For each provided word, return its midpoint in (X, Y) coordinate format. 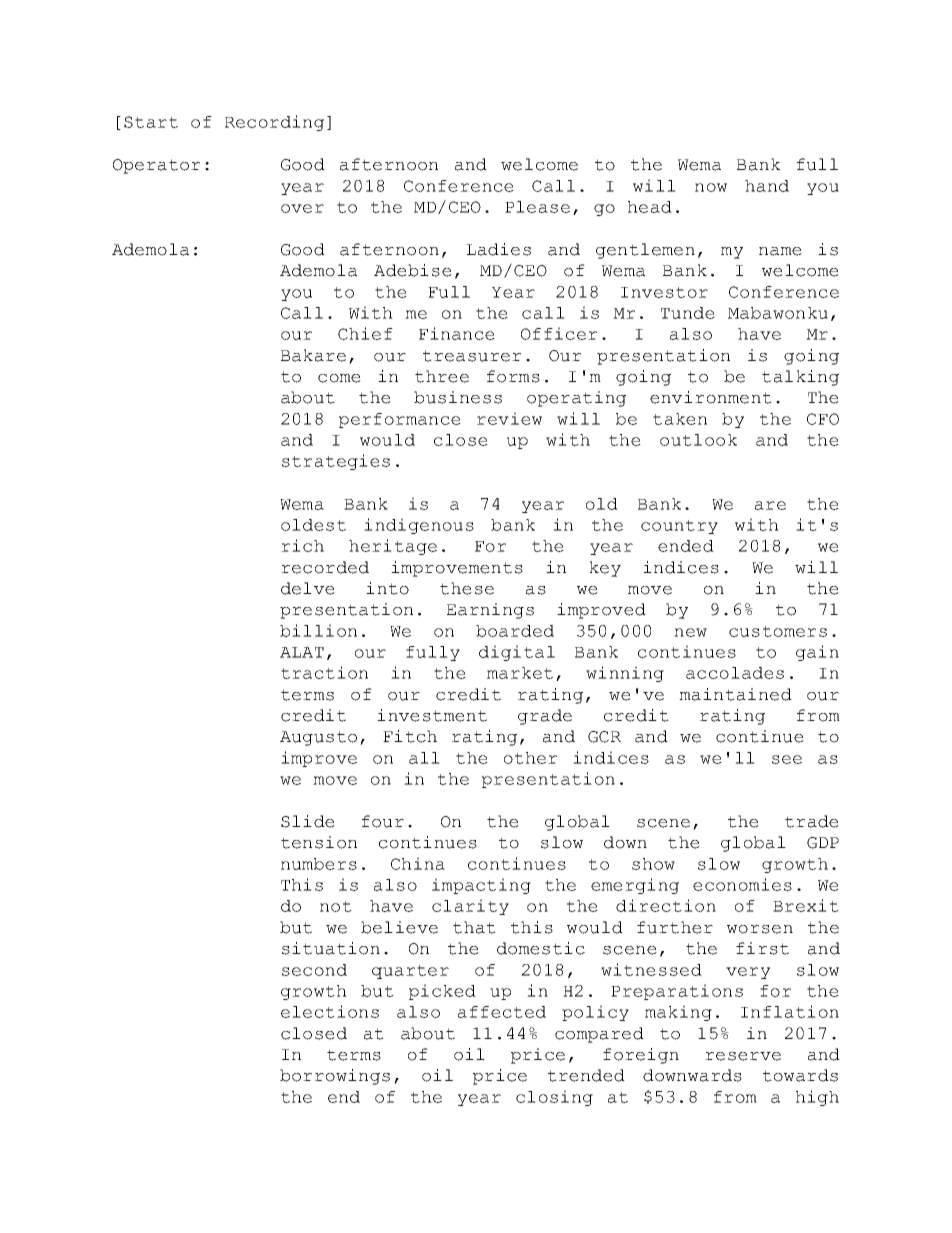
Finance (457, 333)
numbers (319, 864)
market (520, 673)
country (679, 527)
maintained (735, 694)
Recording (274, 123)
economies (742, 884)
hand (767, 186)
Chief (365, 333)
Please (537, 207)
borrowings (335, 1077)
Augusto (318, 738)
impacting (481, 886)
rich (302, 545)
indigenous (419, 526)
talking (800, 378)
